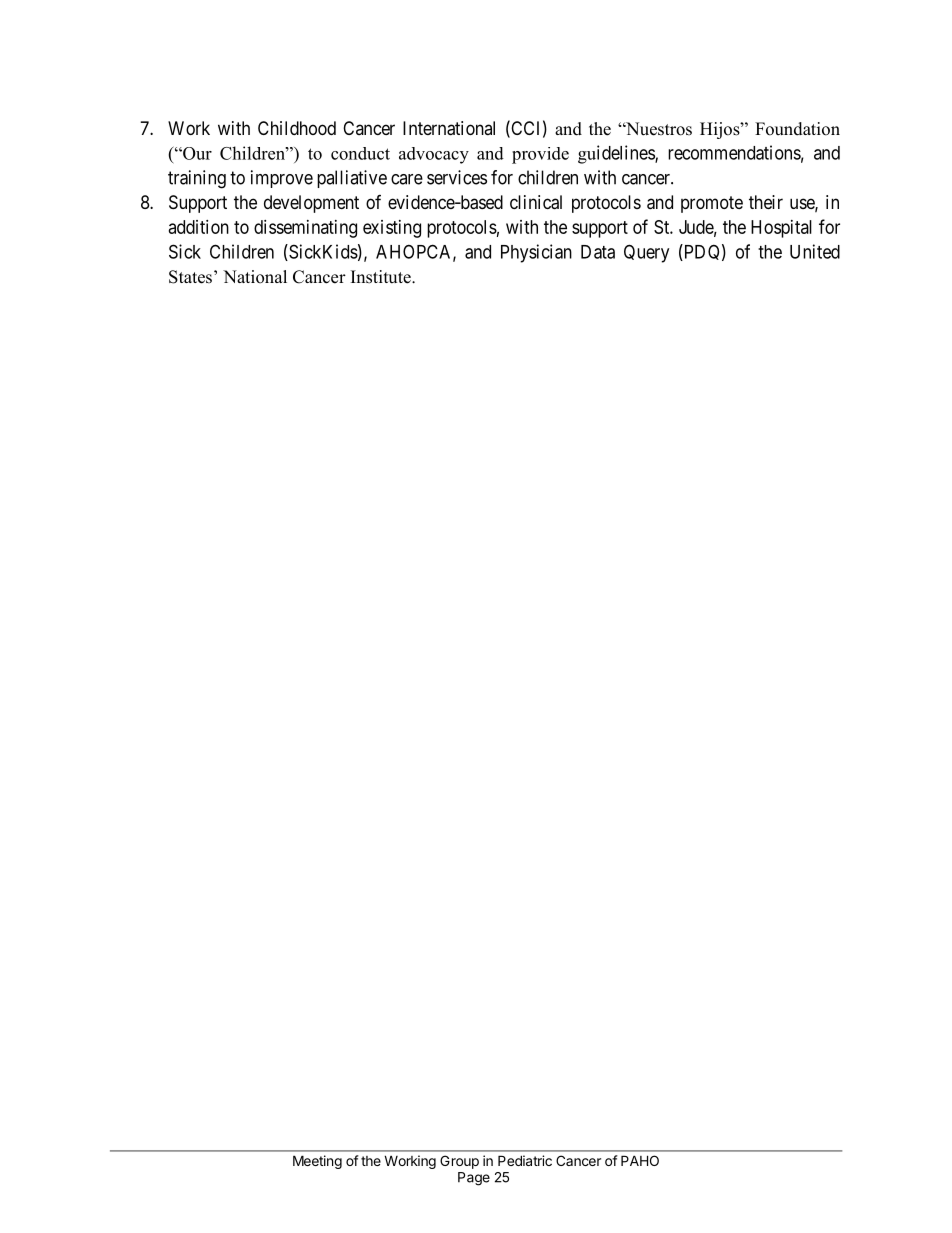  Describe the element at coordinates (536, 253) in the screenshot. I see `Physician` at that location.
